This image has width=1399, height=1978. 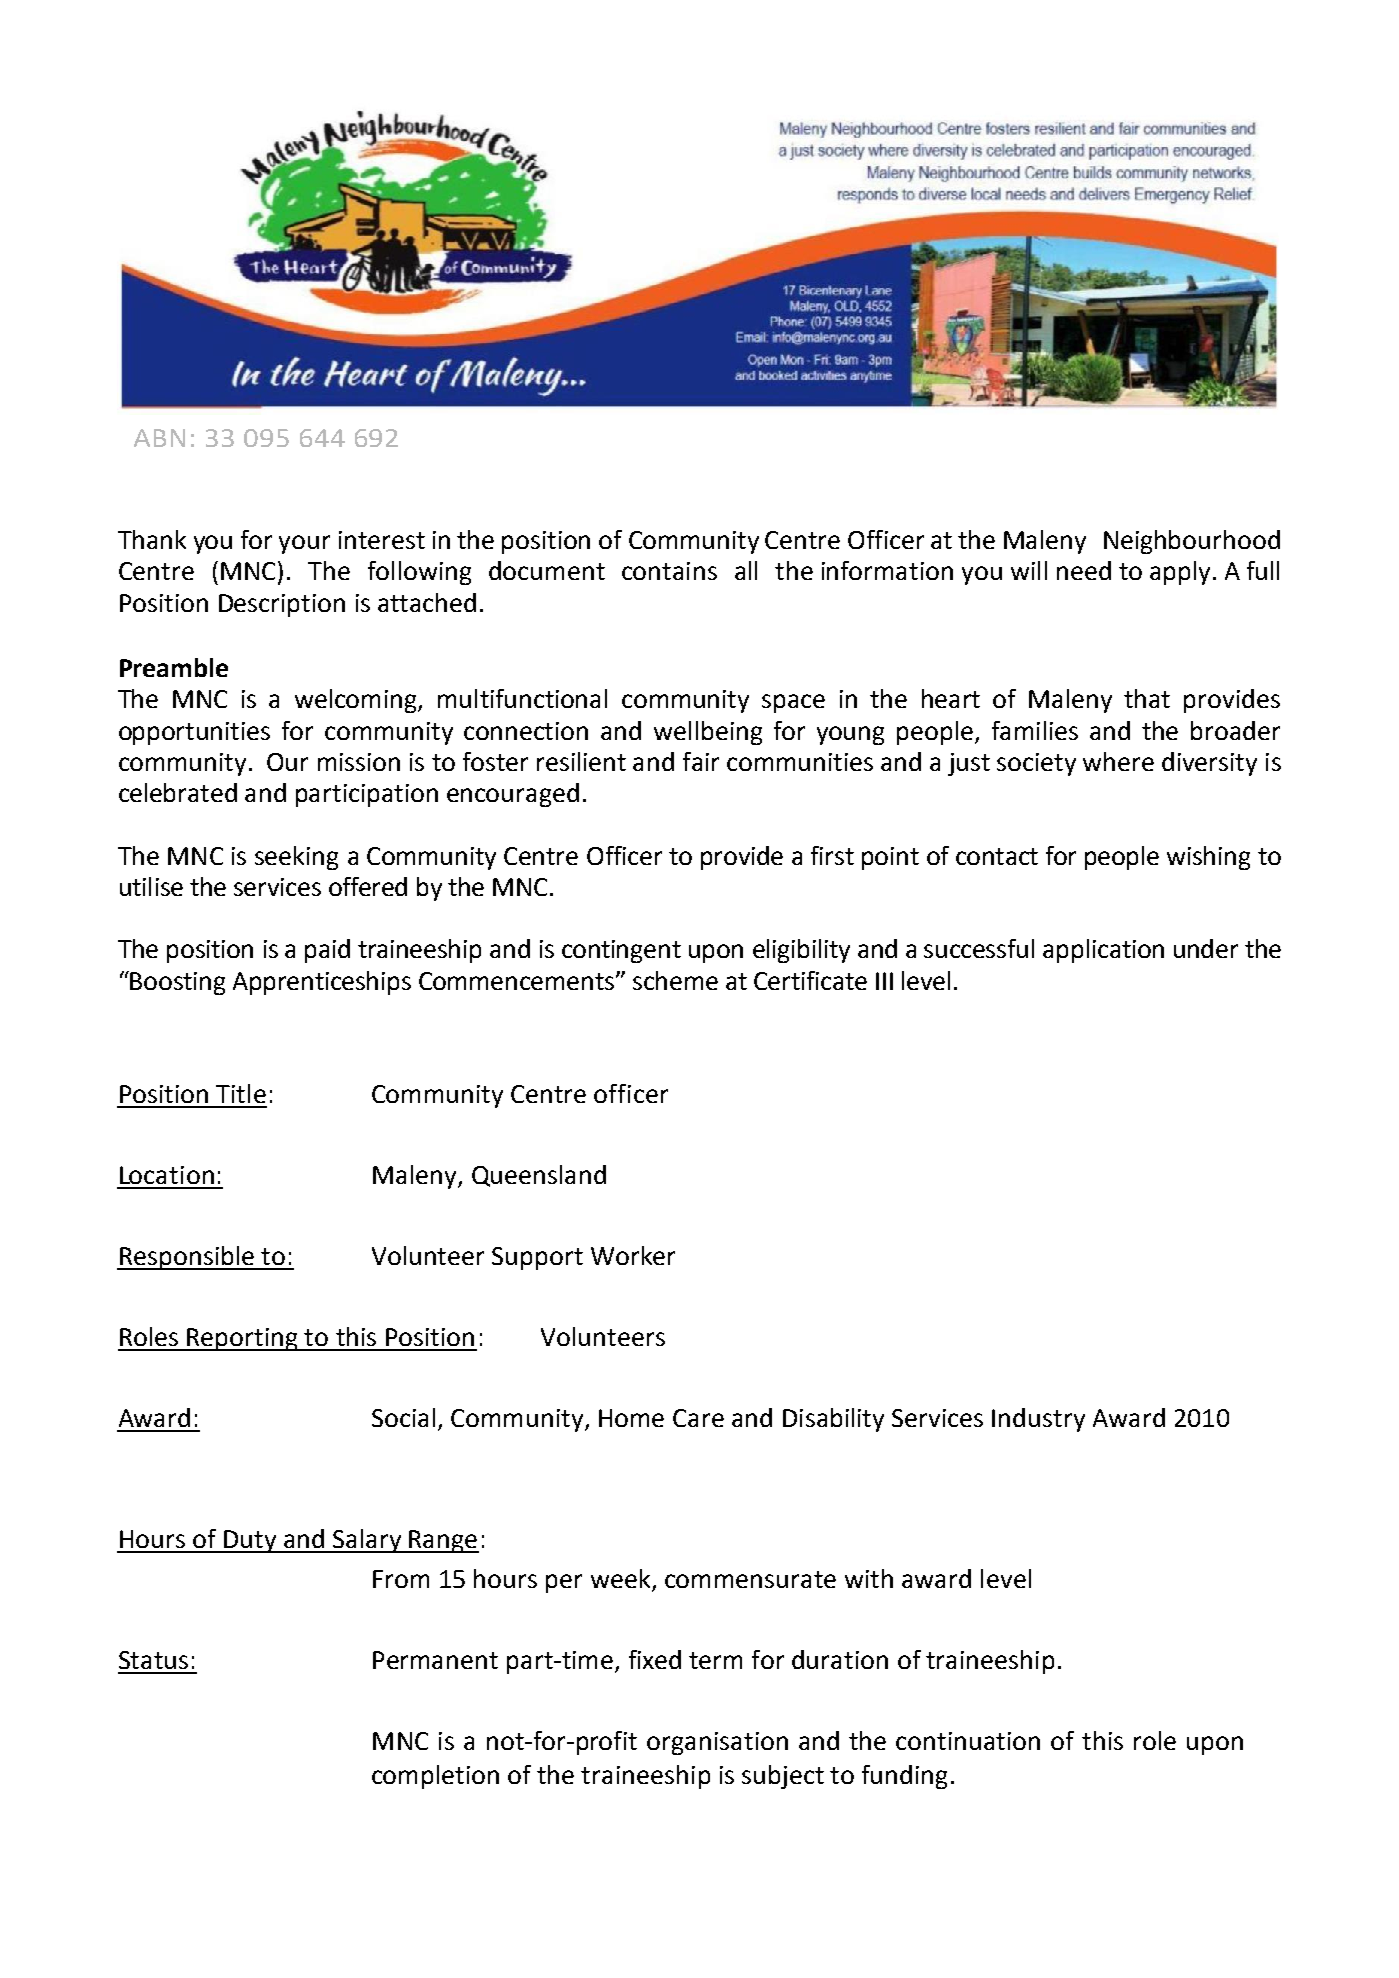 I want to click on your, so click(x=304, y=544).
